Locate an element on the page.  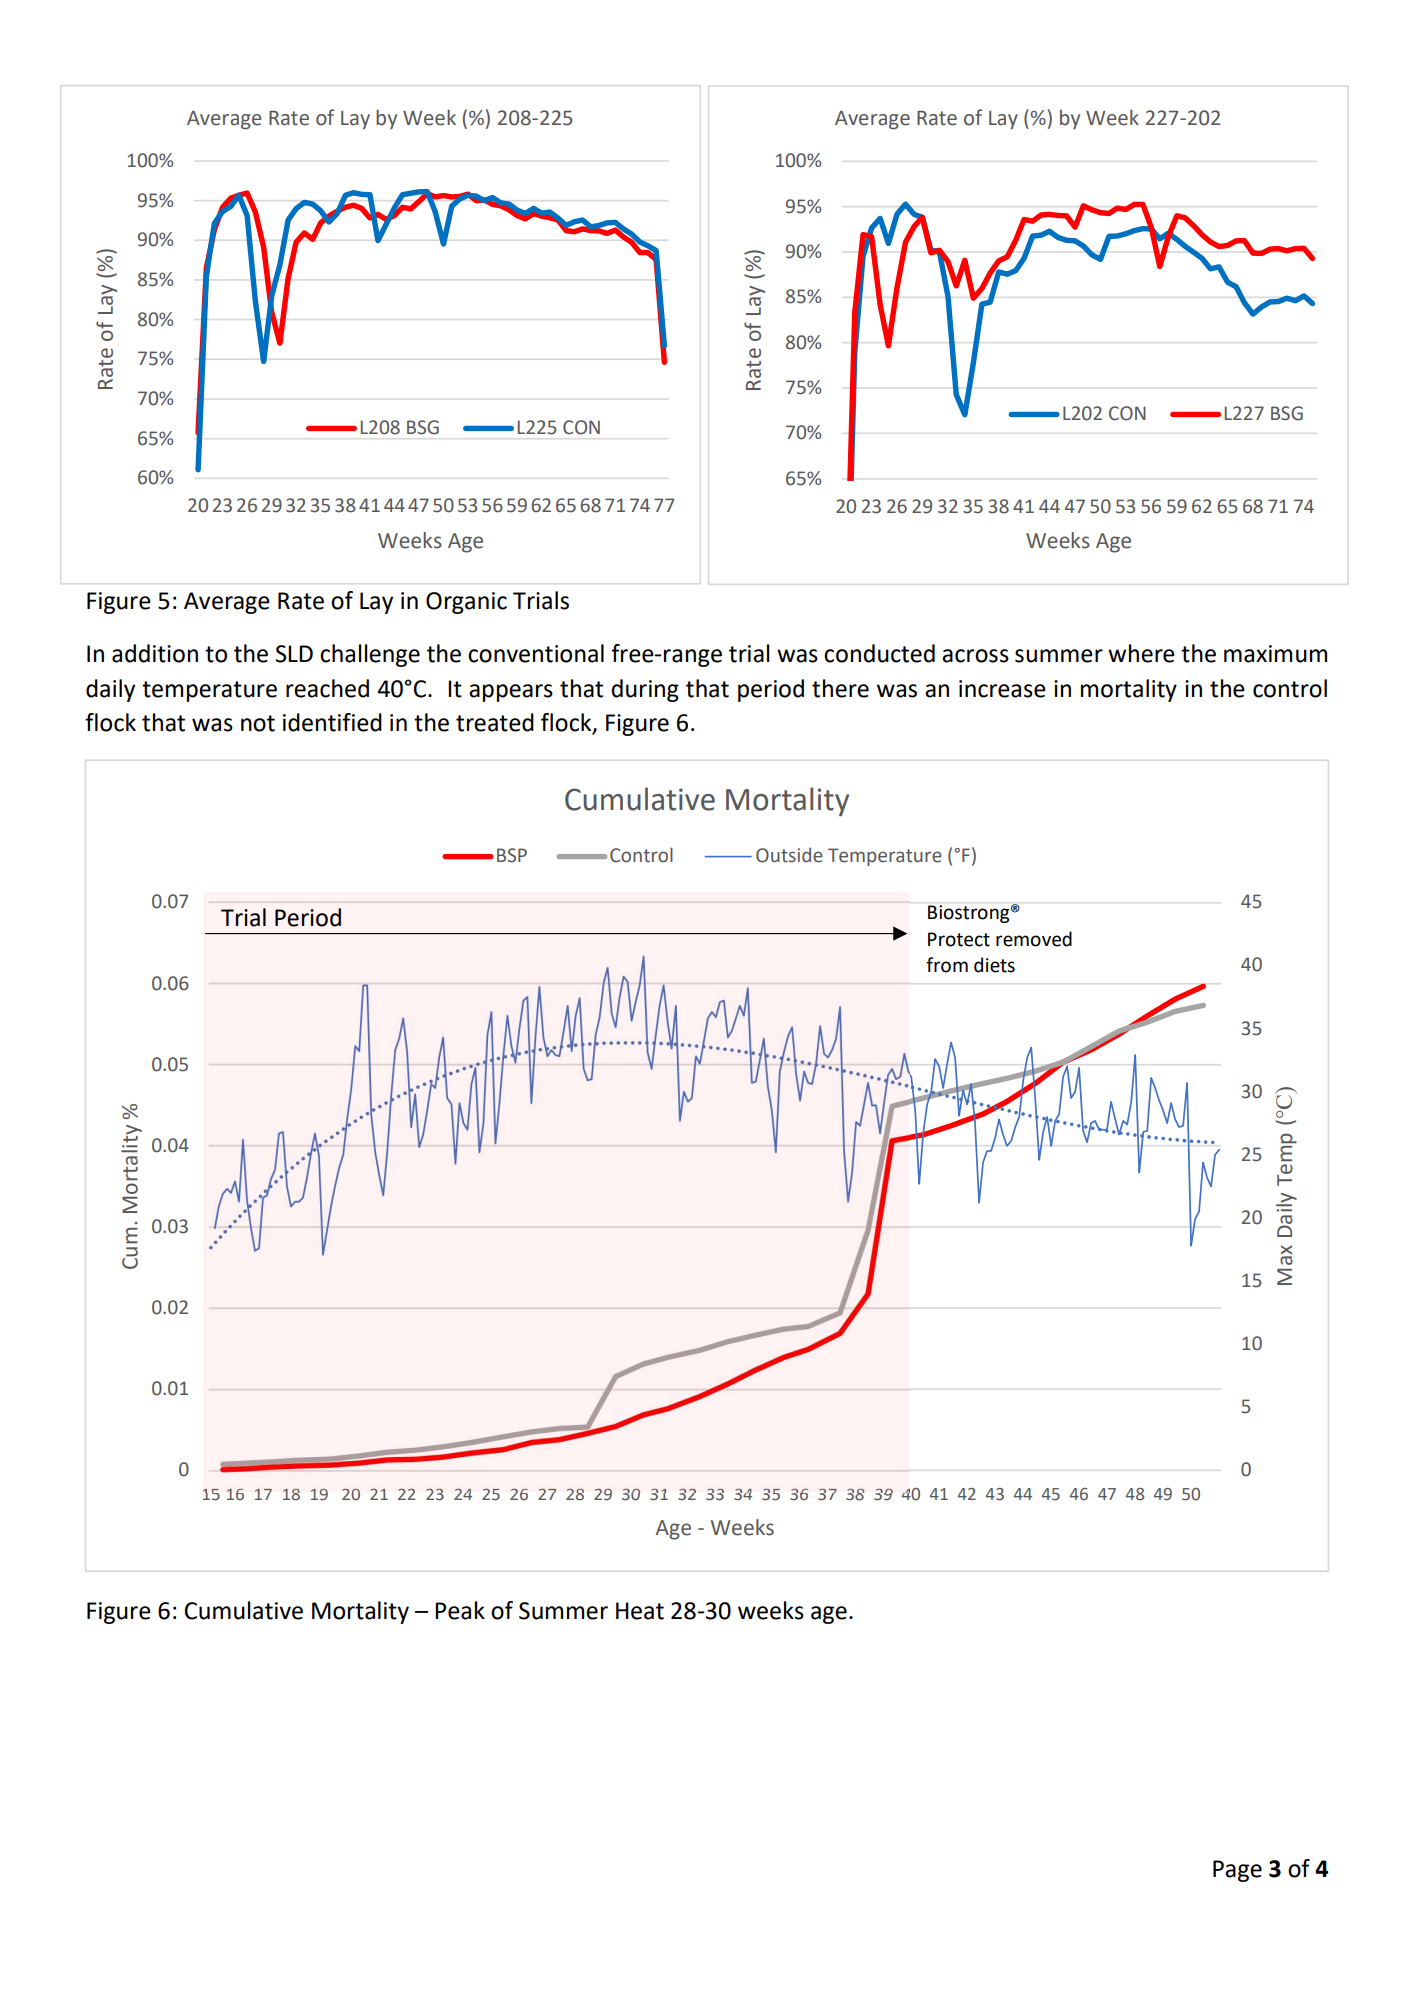
not is located at coordinates (258, 723).
